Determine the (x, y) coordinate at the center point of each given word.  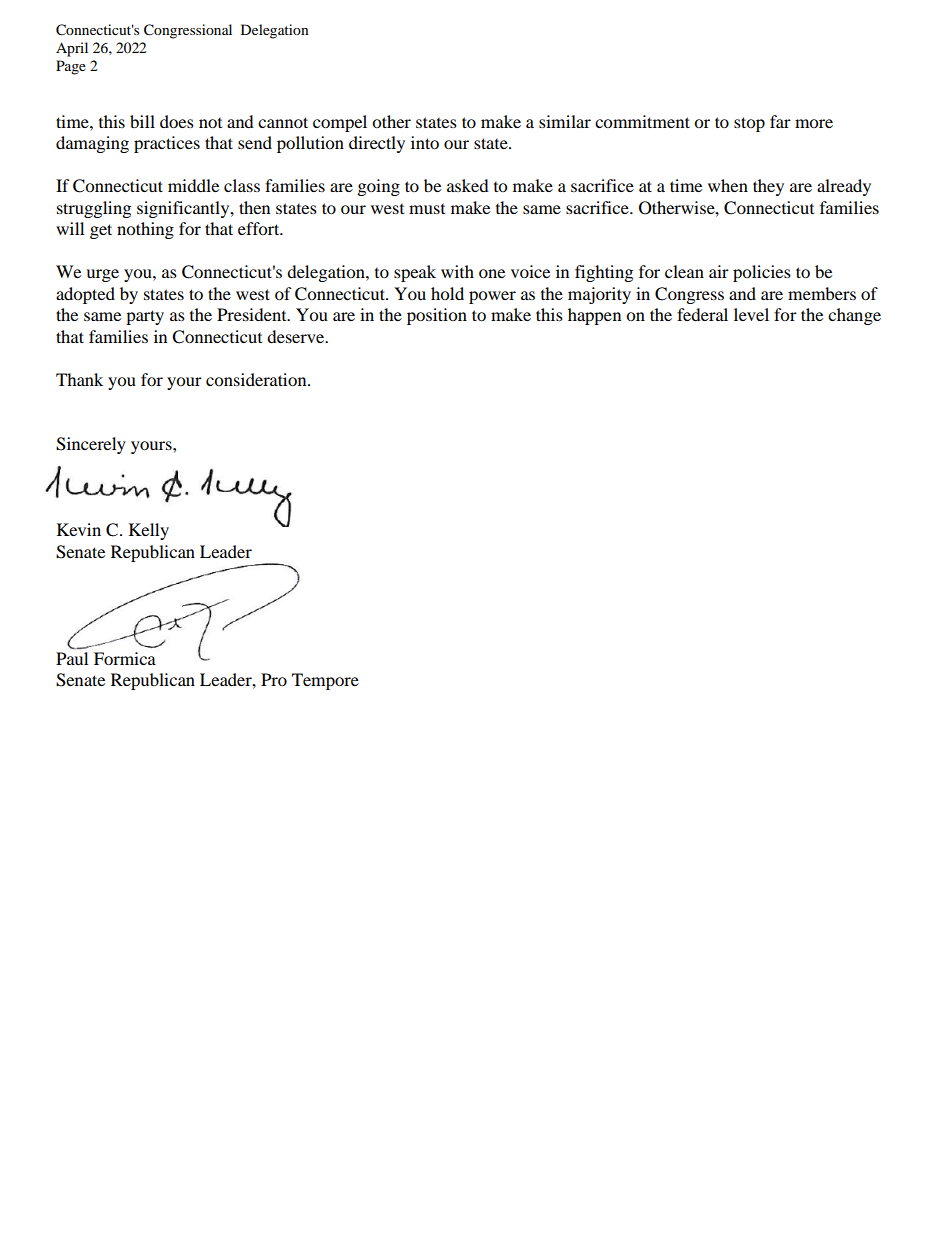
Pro (274, 679)
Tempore (325, 681)
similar (565, 121)
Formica (125, 658)
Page (71, 67)
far (780, 121)
